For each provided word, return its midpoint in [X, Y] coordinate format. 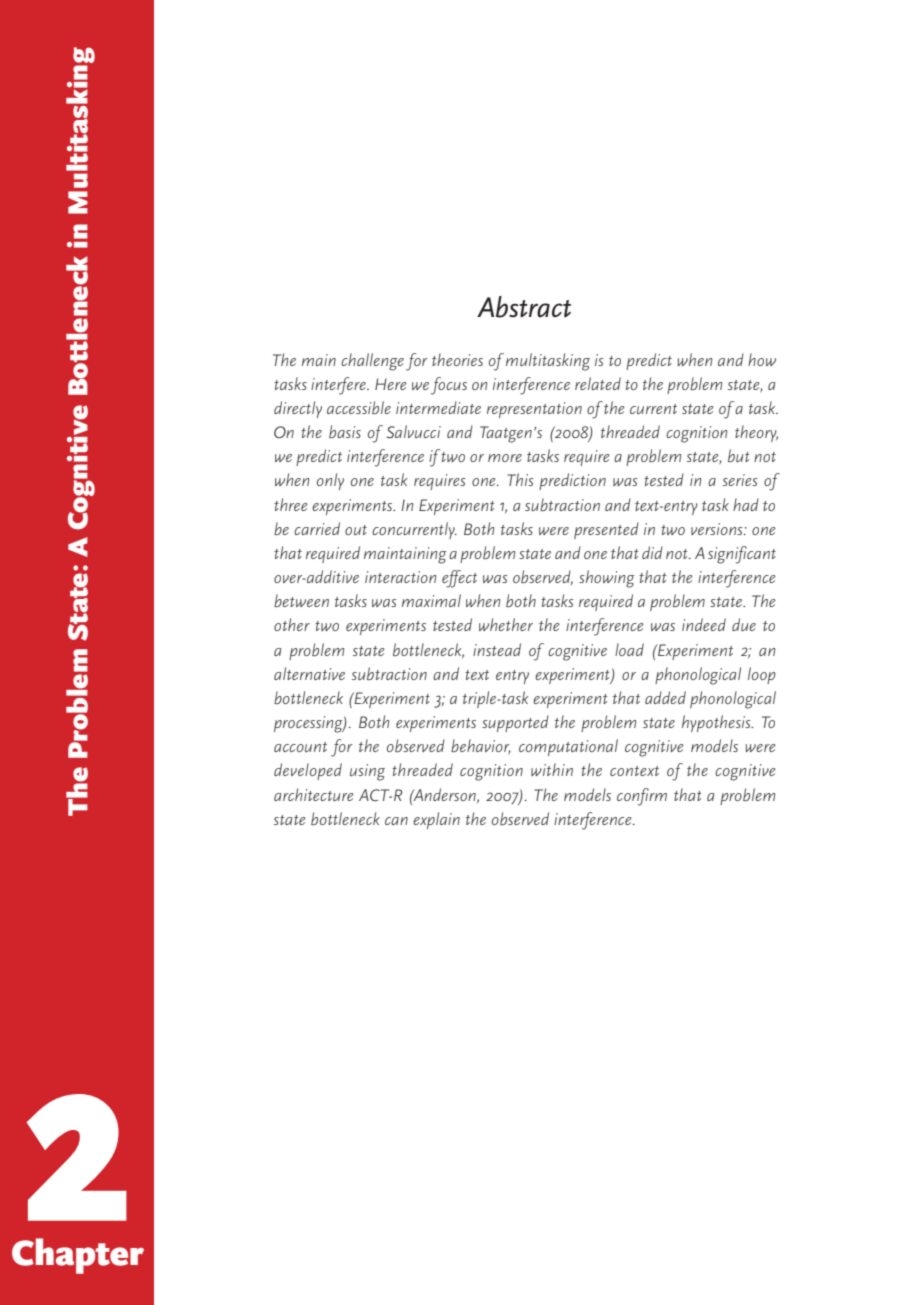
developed [308, 771]
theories [457, 359]
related [598, 383]
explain [436, 820]
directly [298, 409]
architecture [314, 794]
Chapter [78, 1256]
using [367, 772]
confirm [642, 797]
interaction [400, 577]
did [652, 552]
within [552, 769]
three [291, 504]
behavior [481, 747]
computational [568, 747]
